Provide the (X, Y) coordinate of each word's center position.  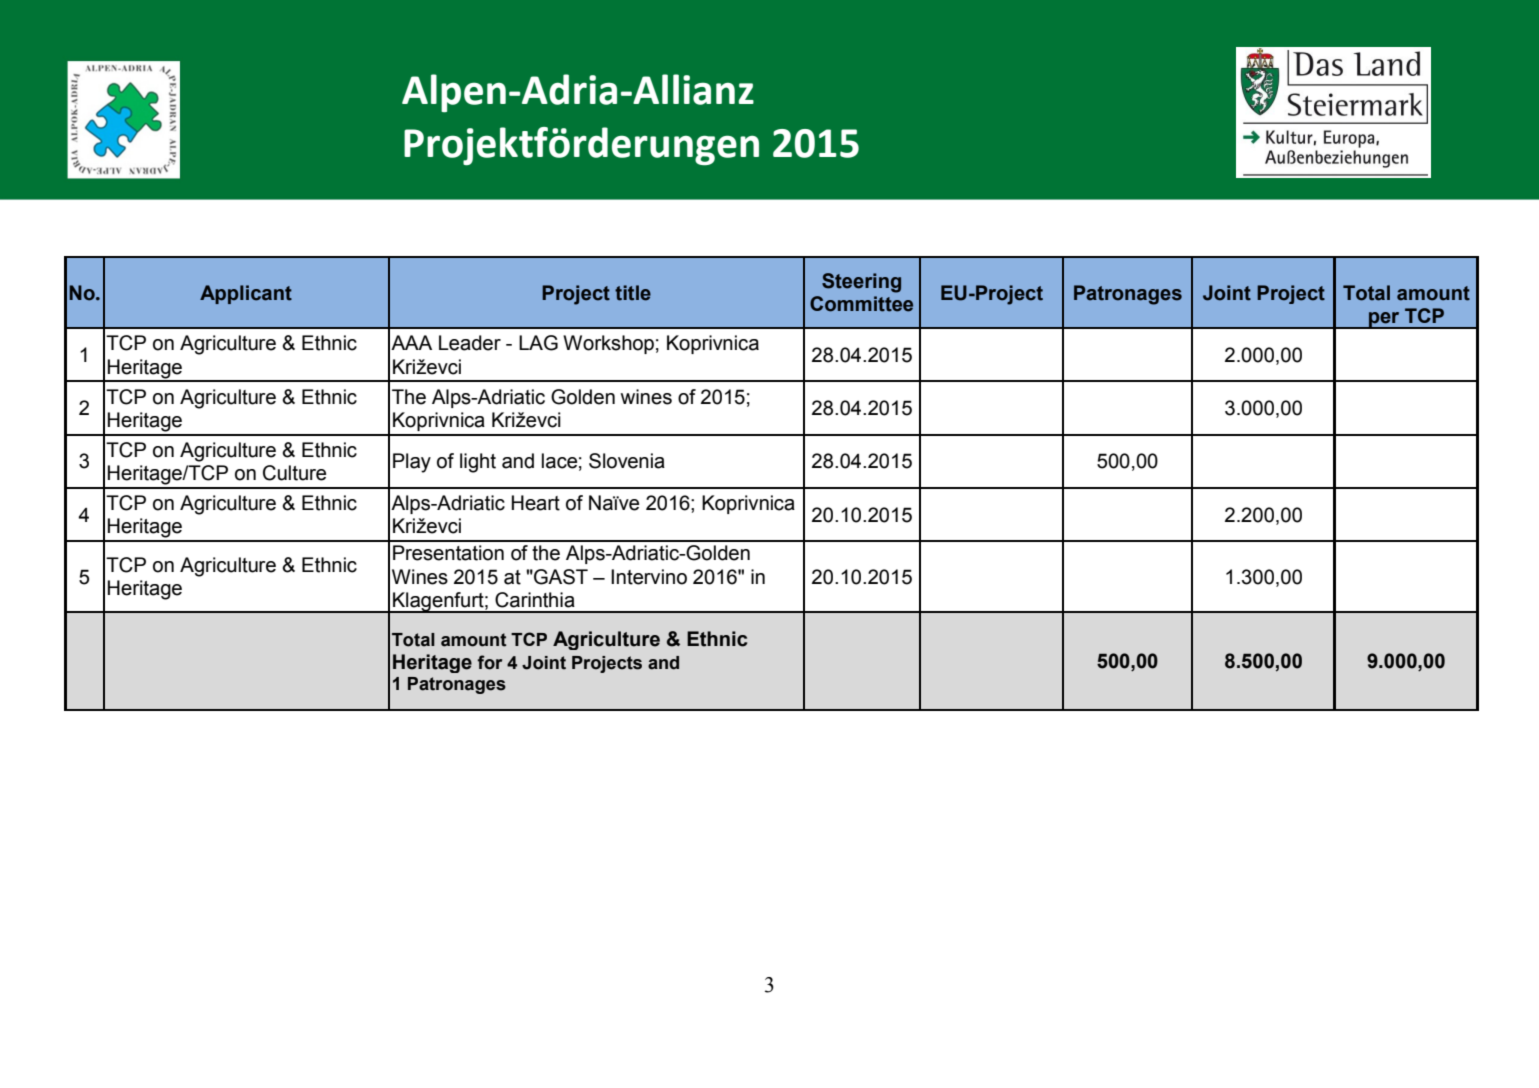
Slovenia (627, 461)
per (1384, 320)
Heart (536, 503)
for (489, 662)
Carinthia (535, 600)
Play (412, 463)
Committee (861, 304)
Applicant (246, 294)
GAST (560, 577)
